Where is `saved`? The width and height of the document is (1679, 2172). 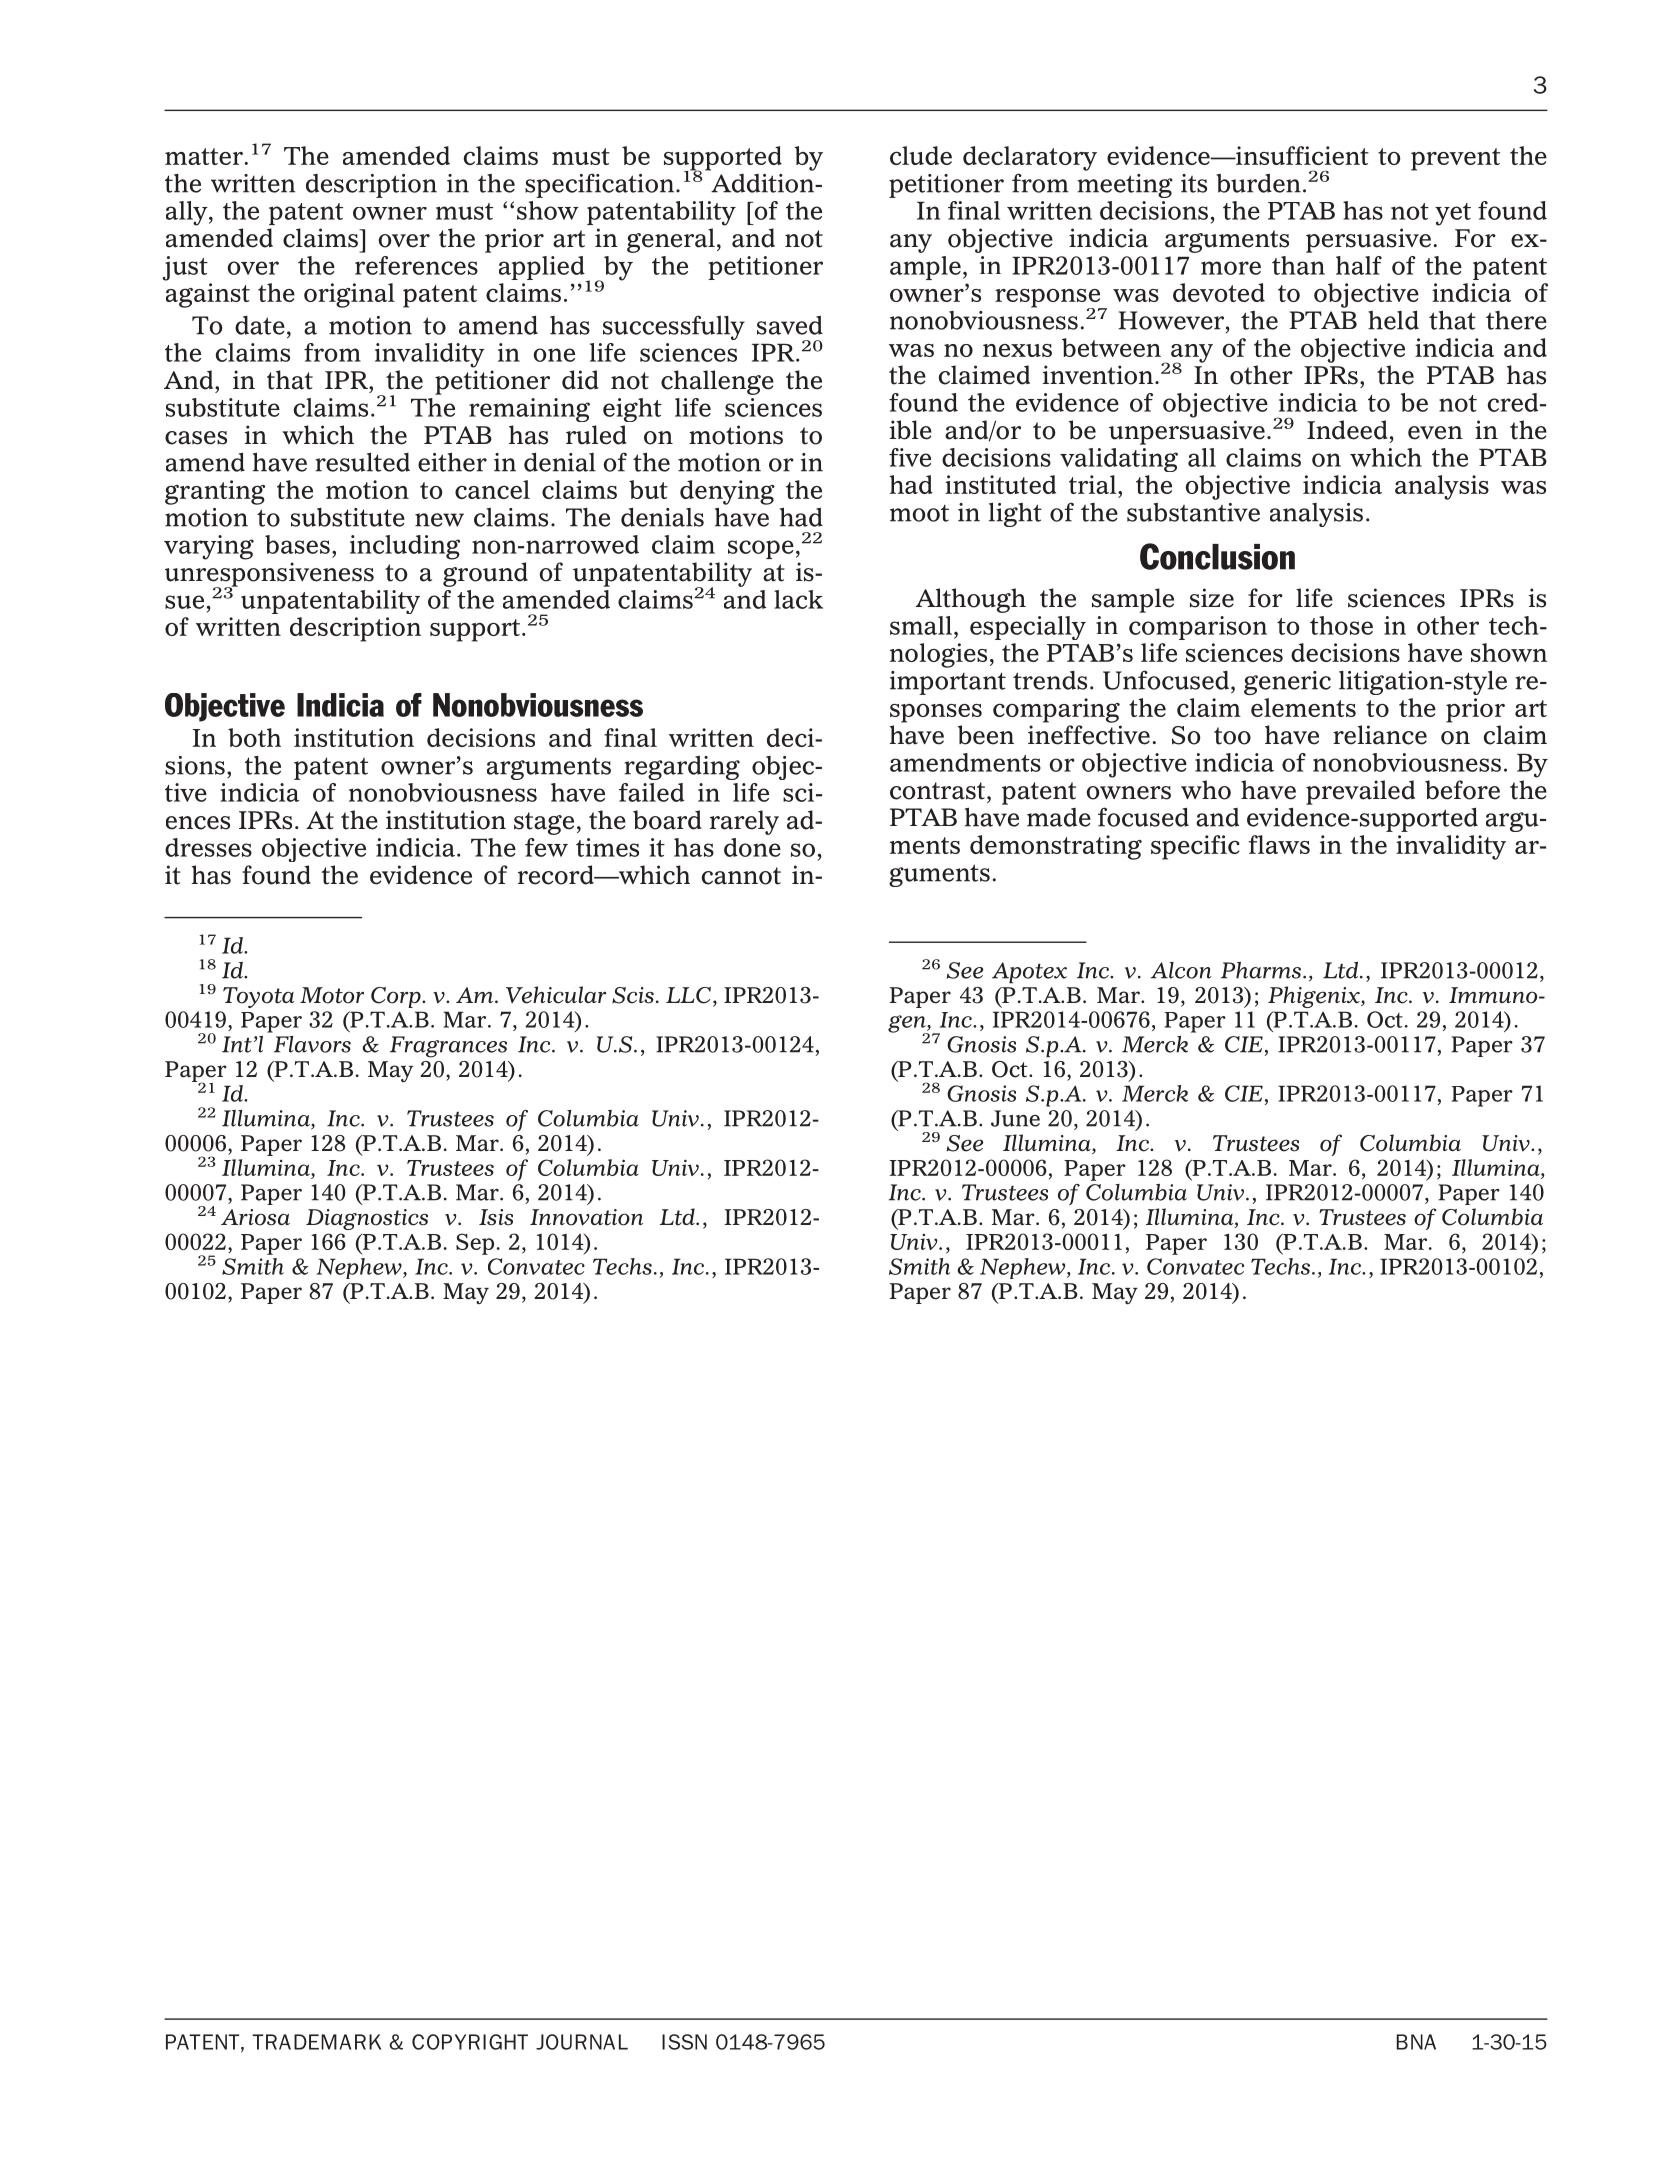 saved is located at coordinates (790, 325).
